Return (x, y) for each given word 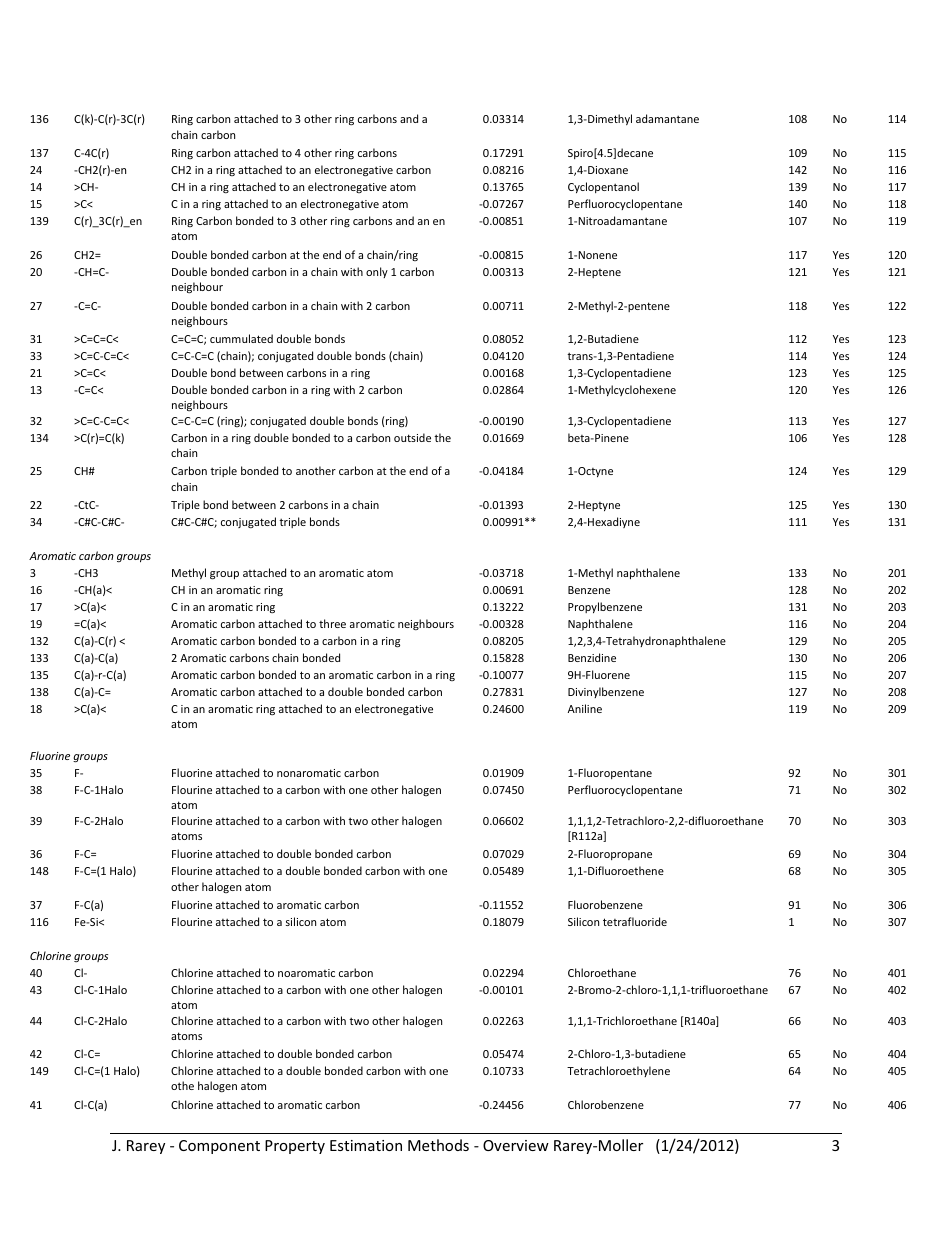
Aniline (585, 708)
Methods (438, 1145)
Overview (516, 1145)
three (332, 623)
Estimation (366, 1145)
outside (412, 437)
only (377, 272)
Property (295, 1147)
